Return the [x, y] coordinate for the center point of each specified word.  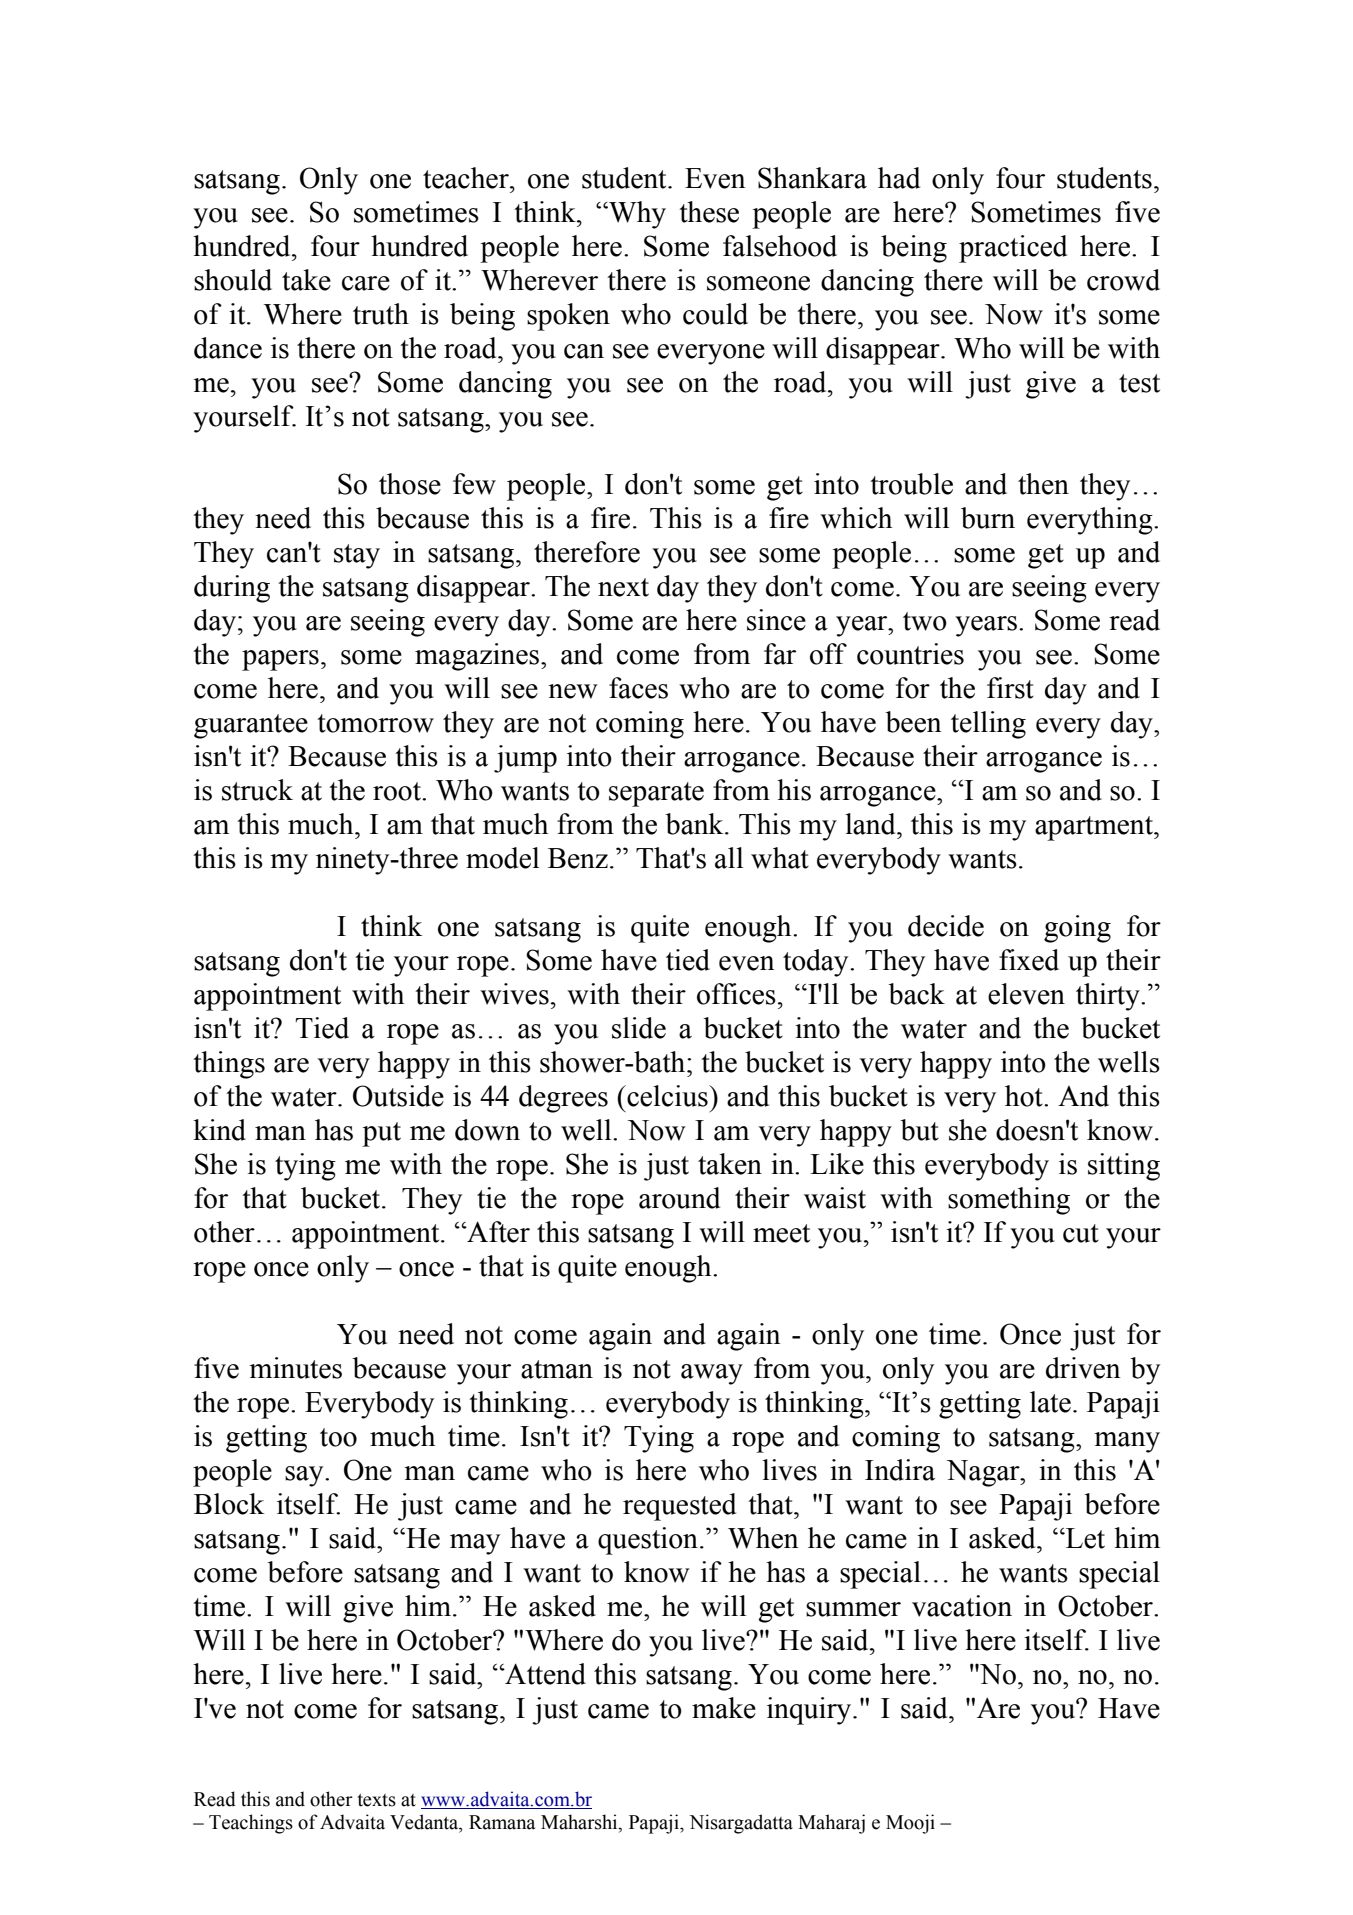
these [709, 212]
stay [357, 556]
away [712, 1374]
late [1050, 1402]
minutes [295, 1368]
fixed [1029, 960]
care [366, 283]
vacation [962, 1606]
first [1010, 688]
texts [377, 1800]
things [229, 1065]
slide [639, 1028]
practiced [1013, 249]
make [724, 1708]
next [623, 587]
